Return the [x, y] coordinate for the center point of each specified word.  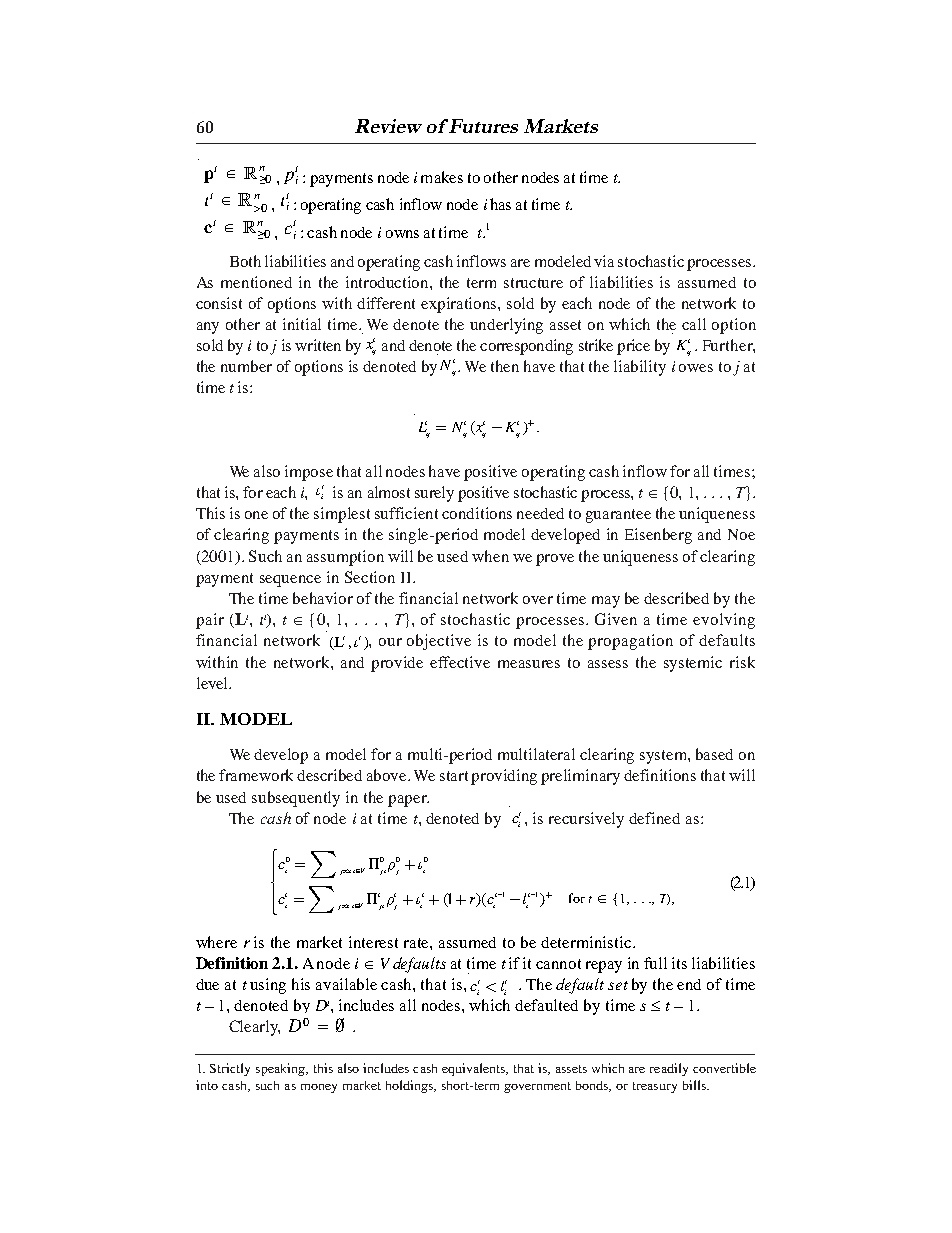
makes [442, 177]
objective [439, 642]
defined [654, 818]
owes [696, 368]
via [604, 261]
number [246, 366]
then [505, 366]
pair [210, 621]
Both [245, 261]
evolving [724, 621]
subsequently [296, 799]
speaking [282, 1069]
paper [408, 801]
